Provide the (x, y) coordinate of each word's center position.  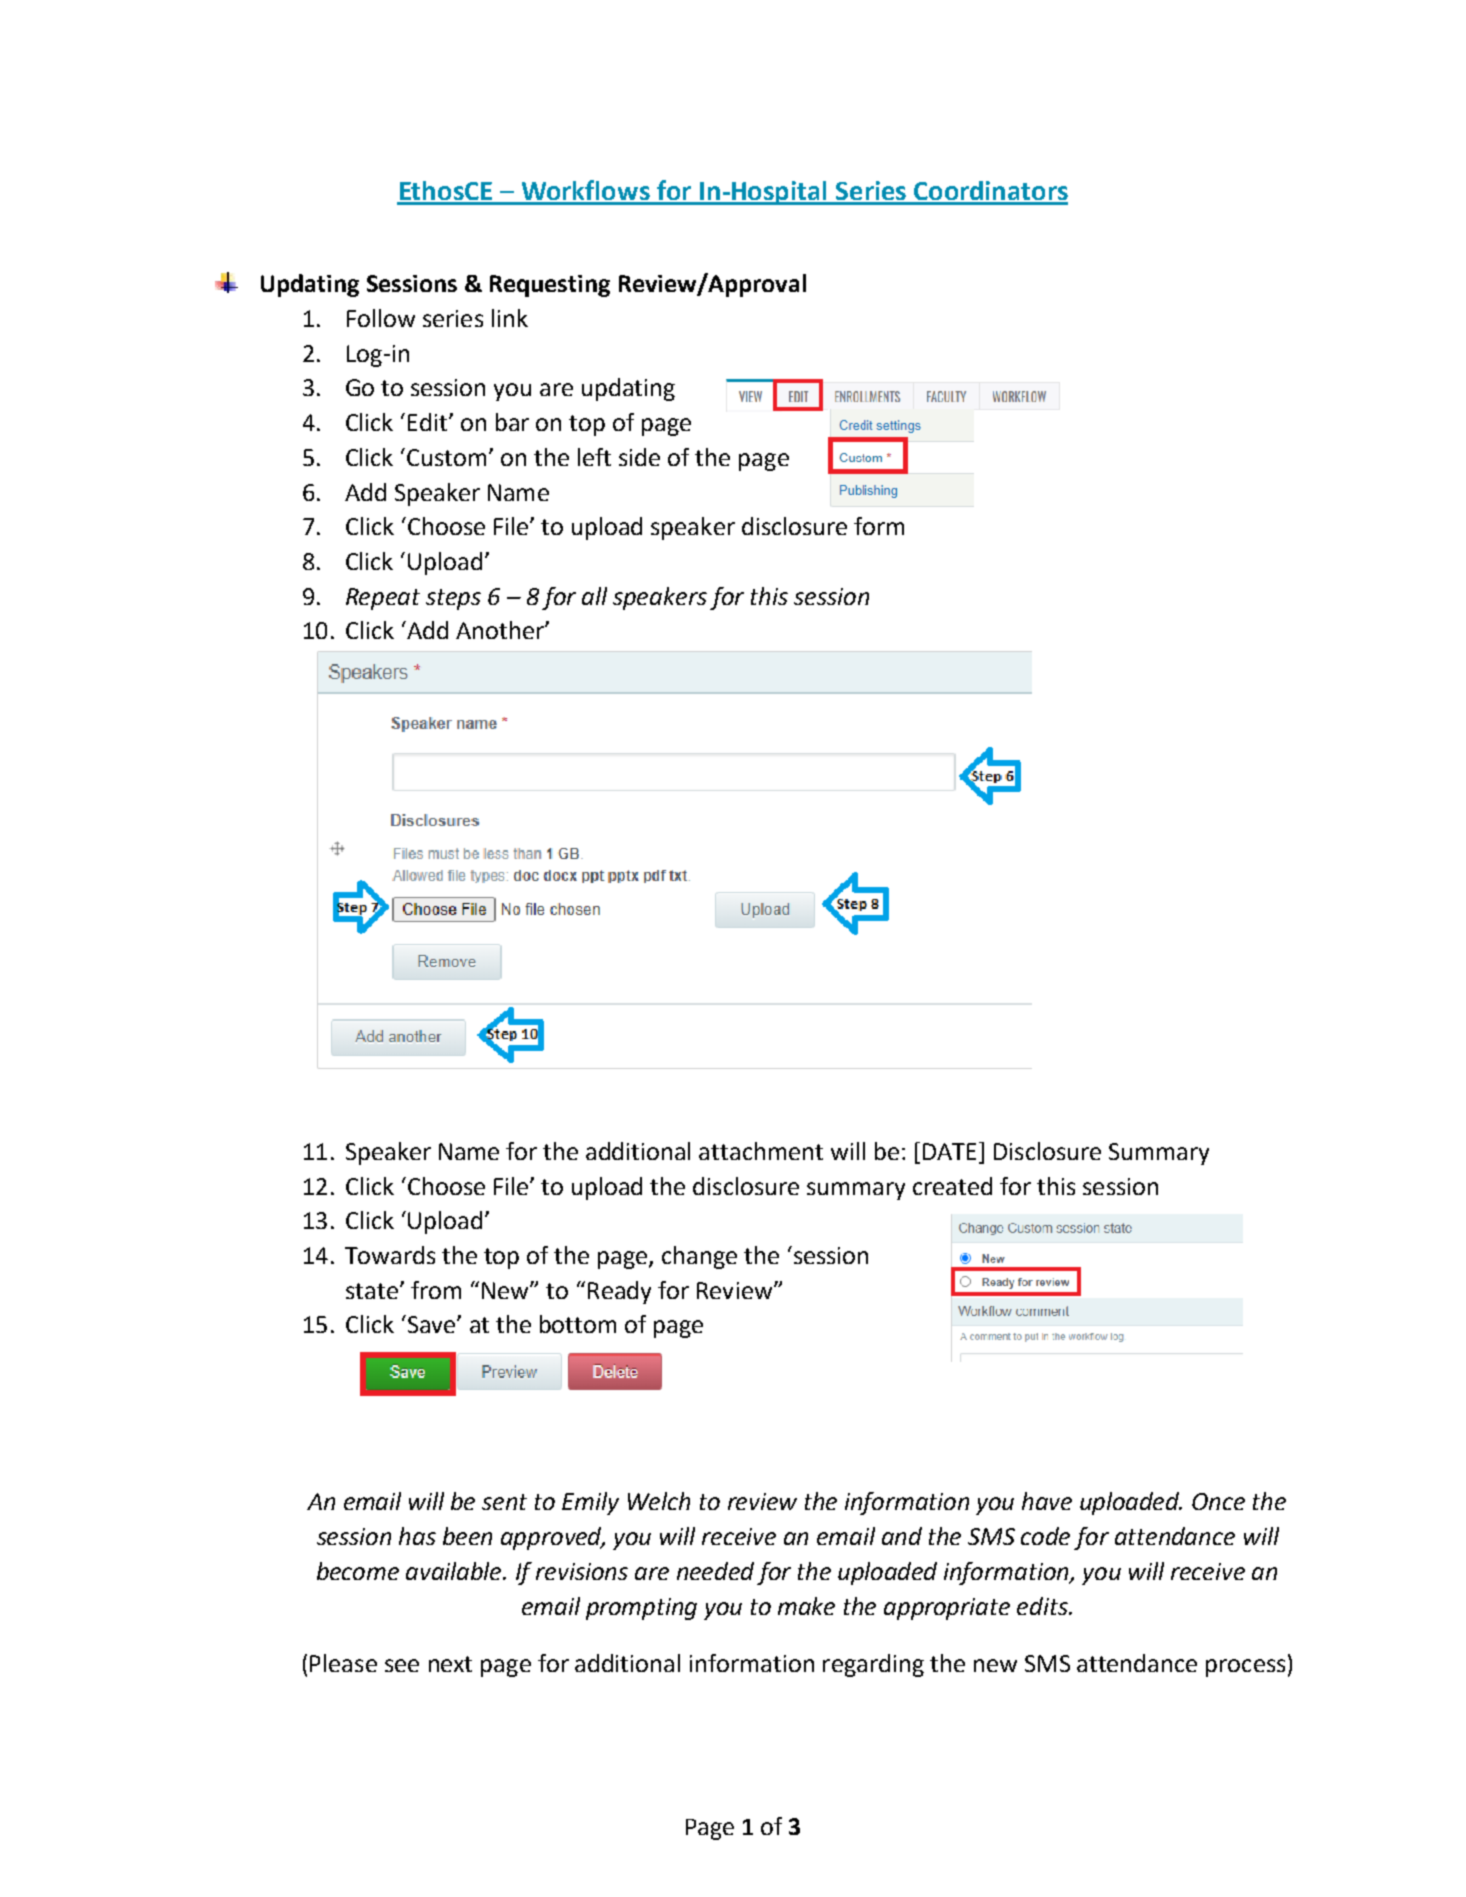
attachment (761, 1151)
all (594, 596)
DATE (949, 1151)
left (594, 457)
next (450, 1664)
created (952, 1186)
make (806, 1606)
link (510, 318)
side (639, 457)
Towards (390, 1255)
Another (501, 630)
